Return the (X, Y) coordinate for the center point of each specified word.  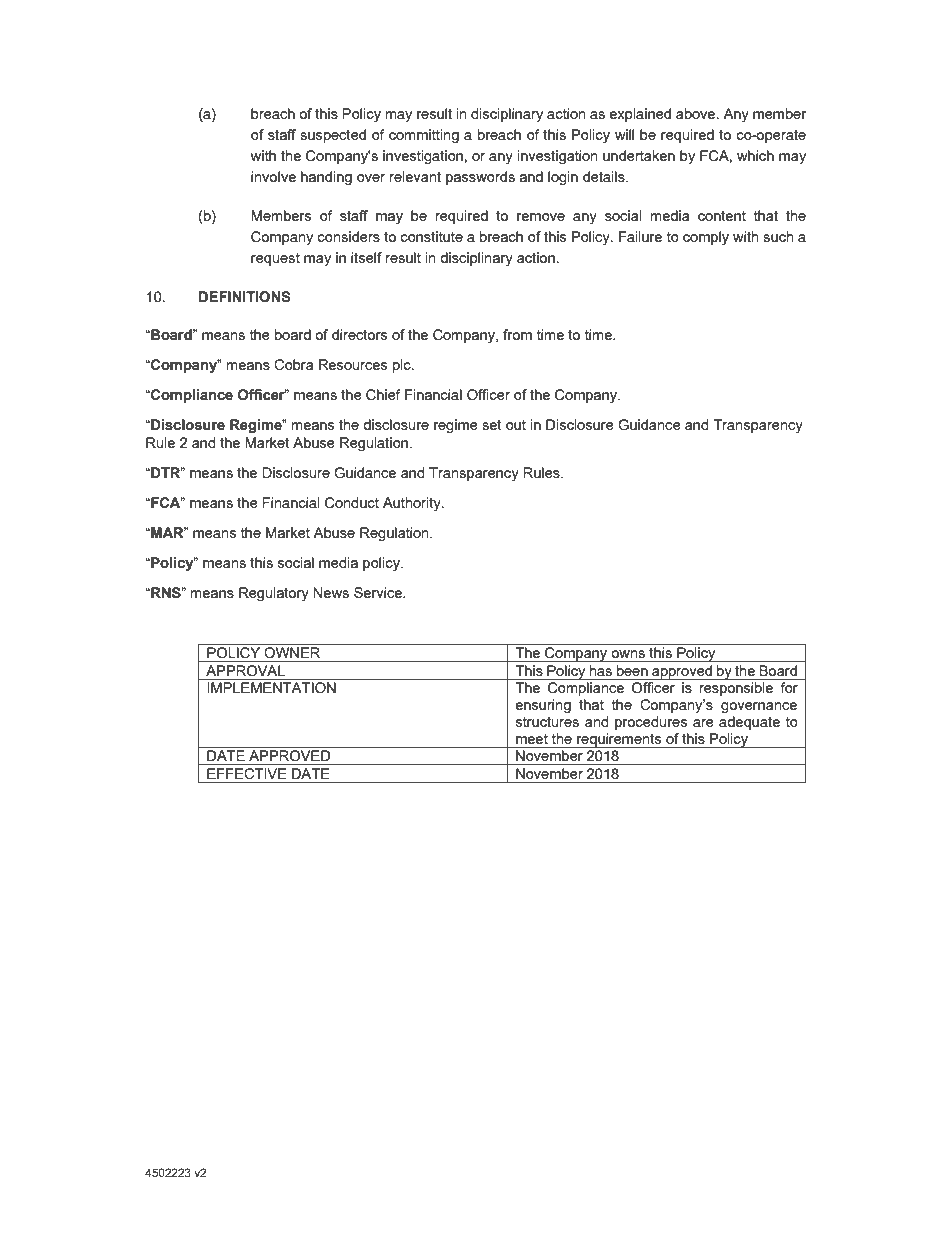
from (517, 334)
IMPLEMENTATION (271, 688)
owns (628, 654)
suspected (333, 136)
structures (547, 722)
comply (706, 238)
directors (359, 334)
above (697, 113)
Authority (413, 504)
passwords (480, 178)
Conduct (352, 503)
